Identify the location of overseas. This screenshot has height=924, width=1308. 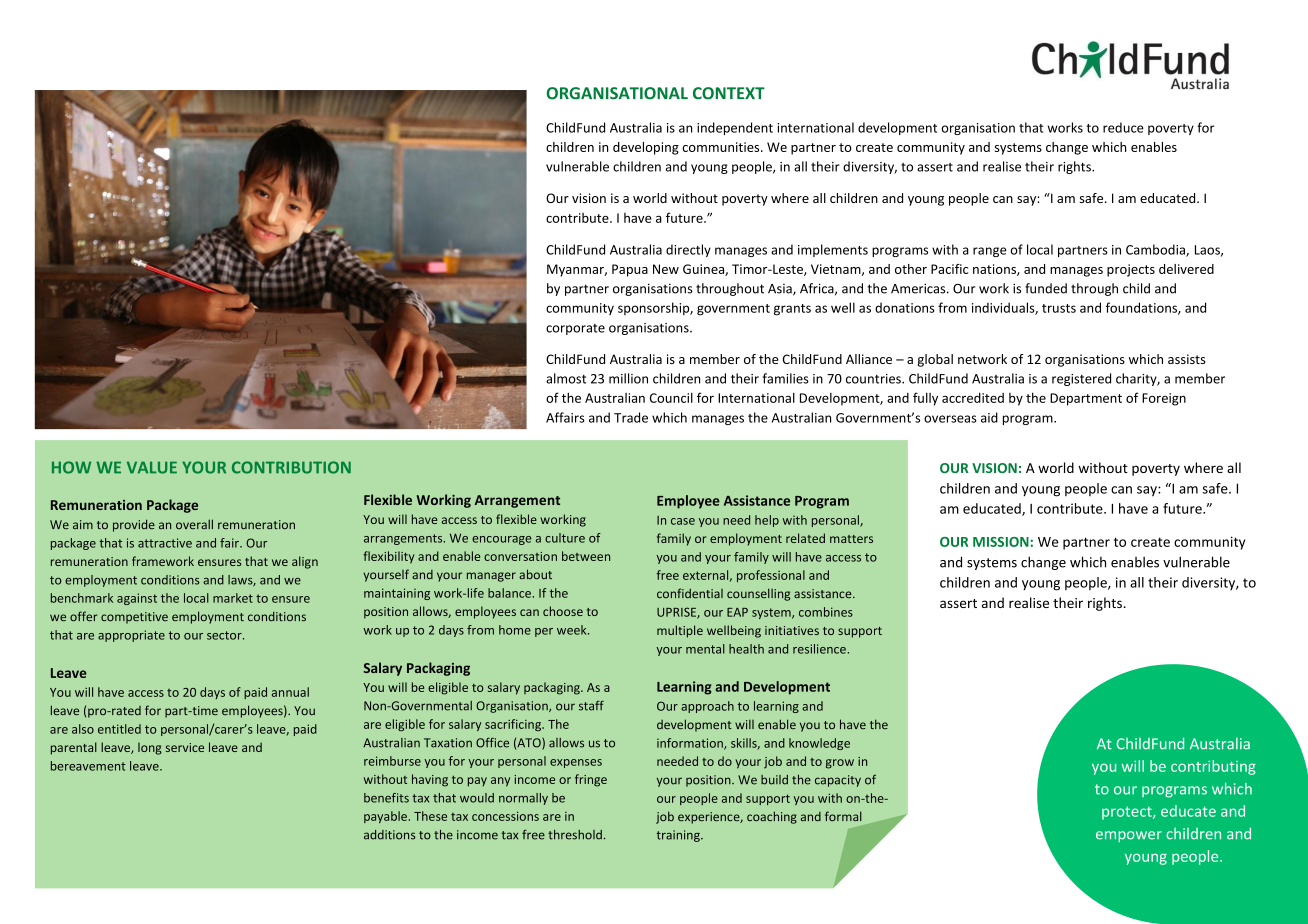
(950, 419).
